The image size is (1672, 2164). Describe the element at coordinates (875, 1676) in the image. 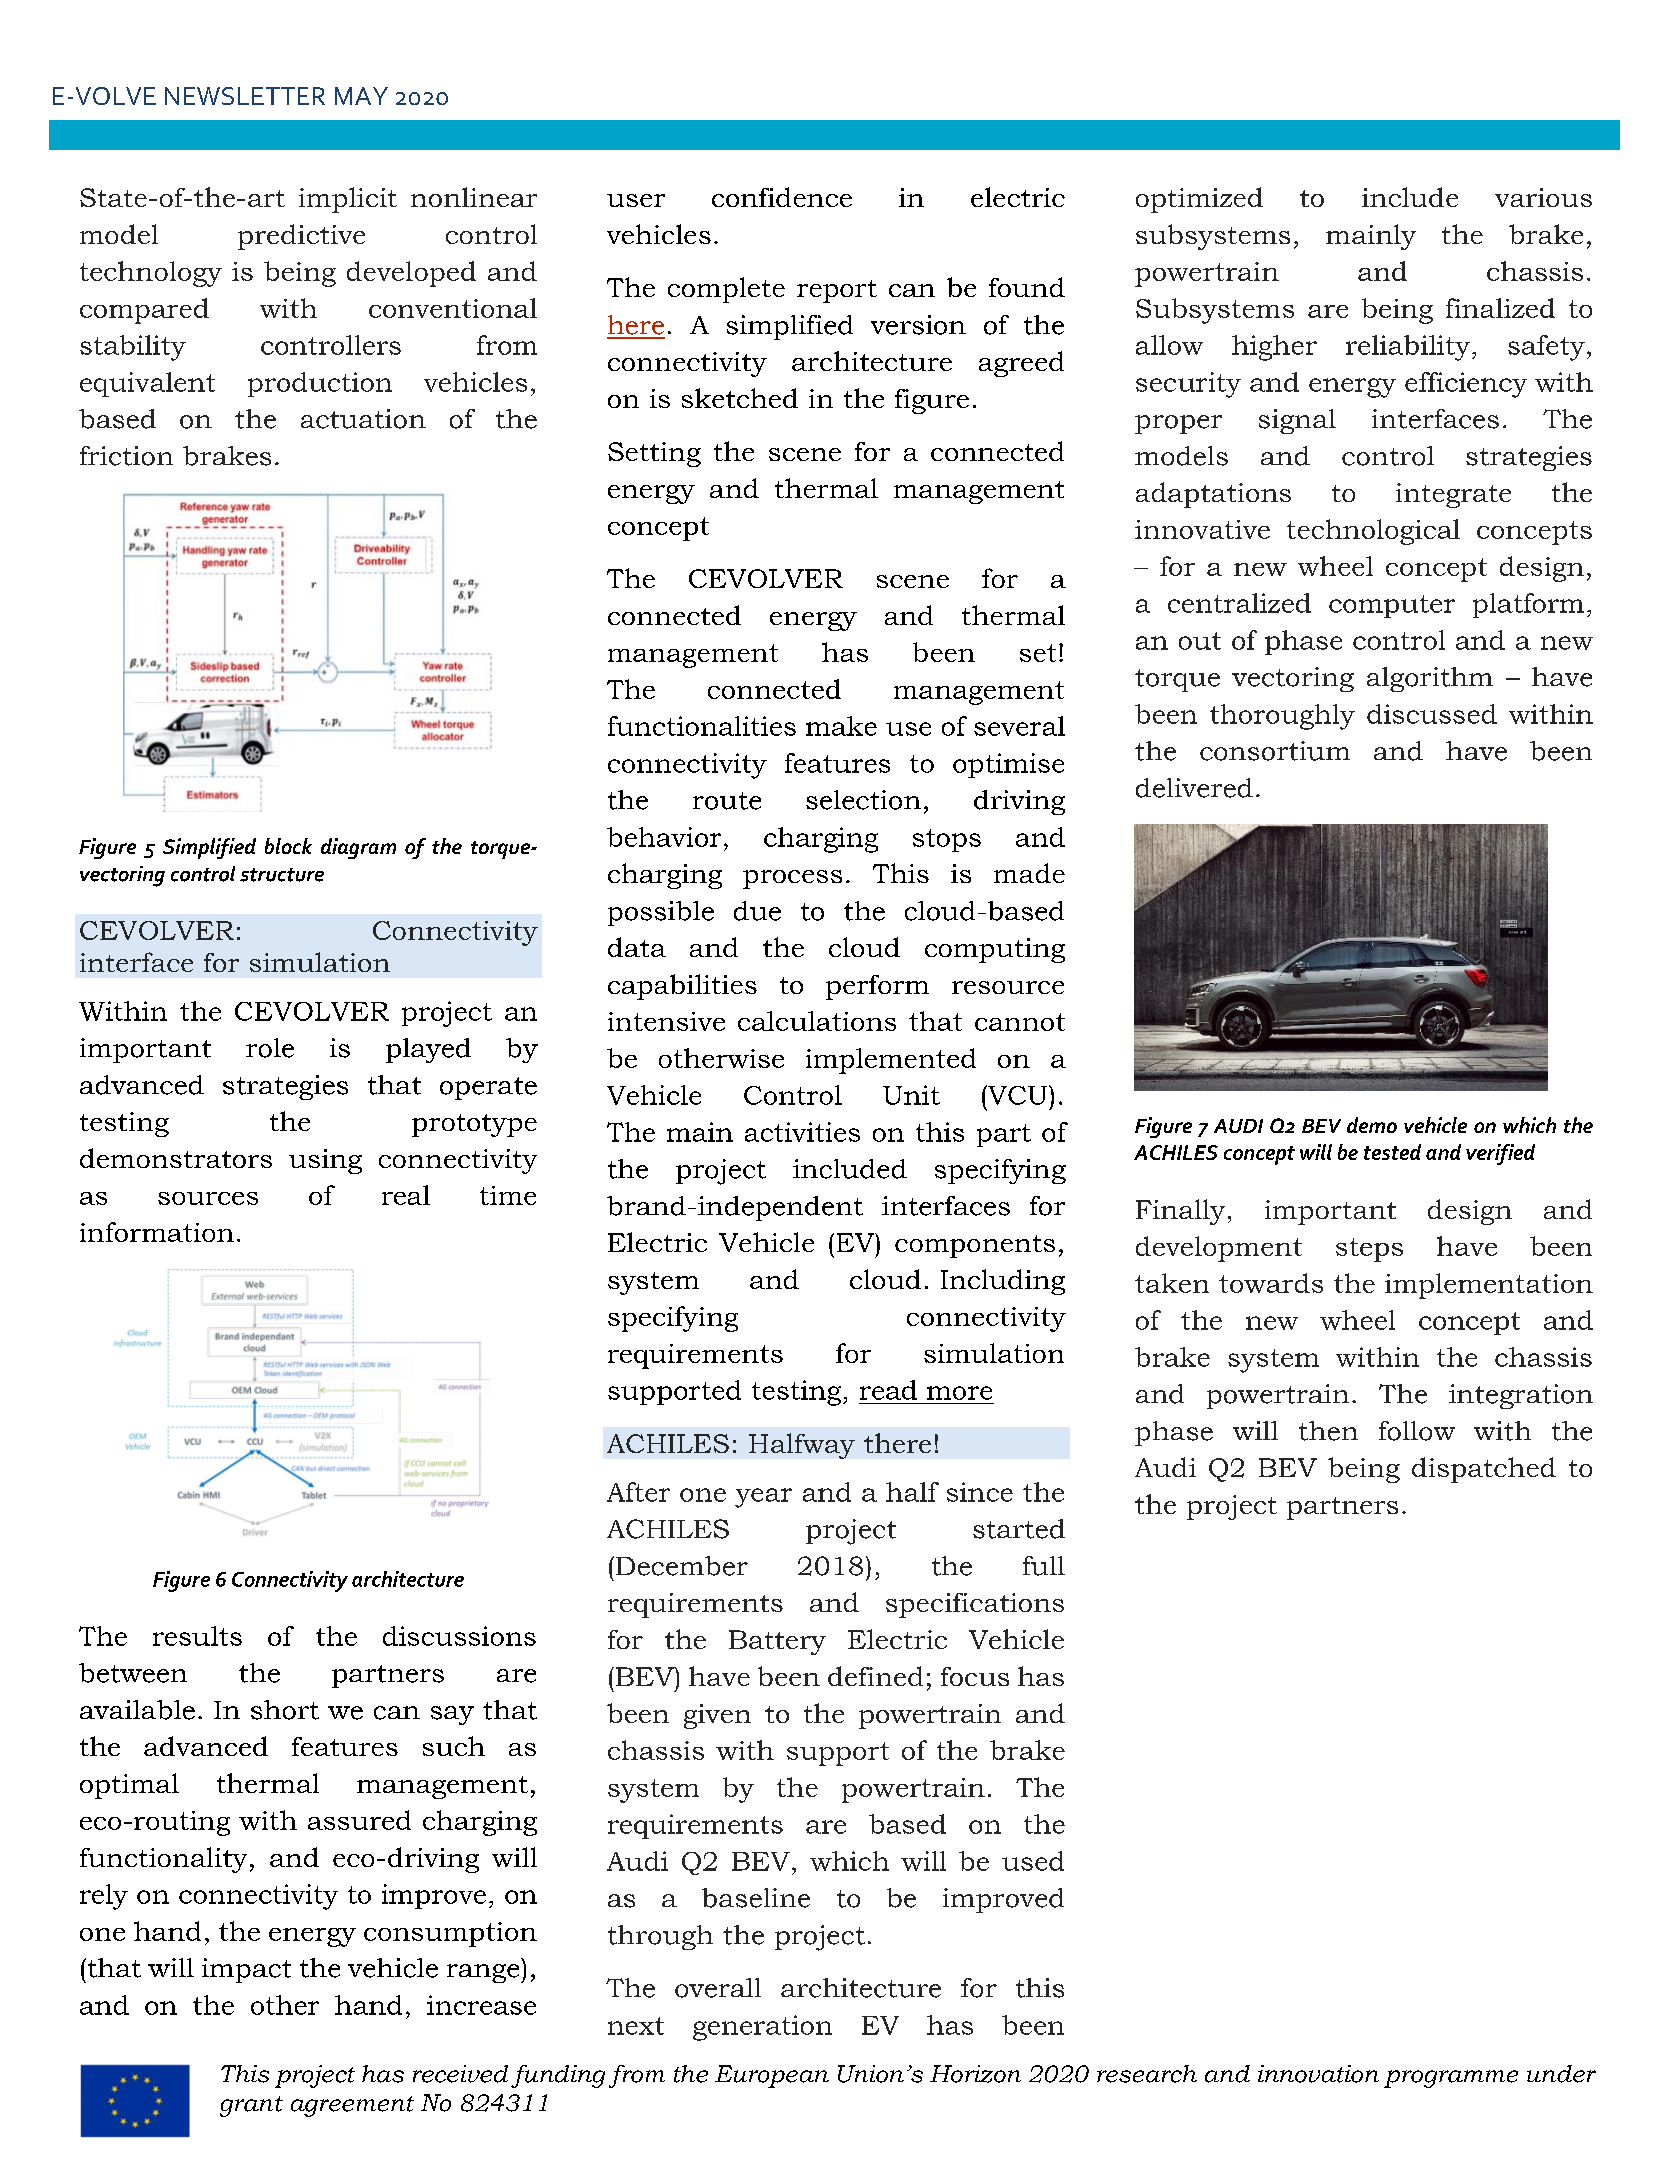

I see `defined` at that location.
